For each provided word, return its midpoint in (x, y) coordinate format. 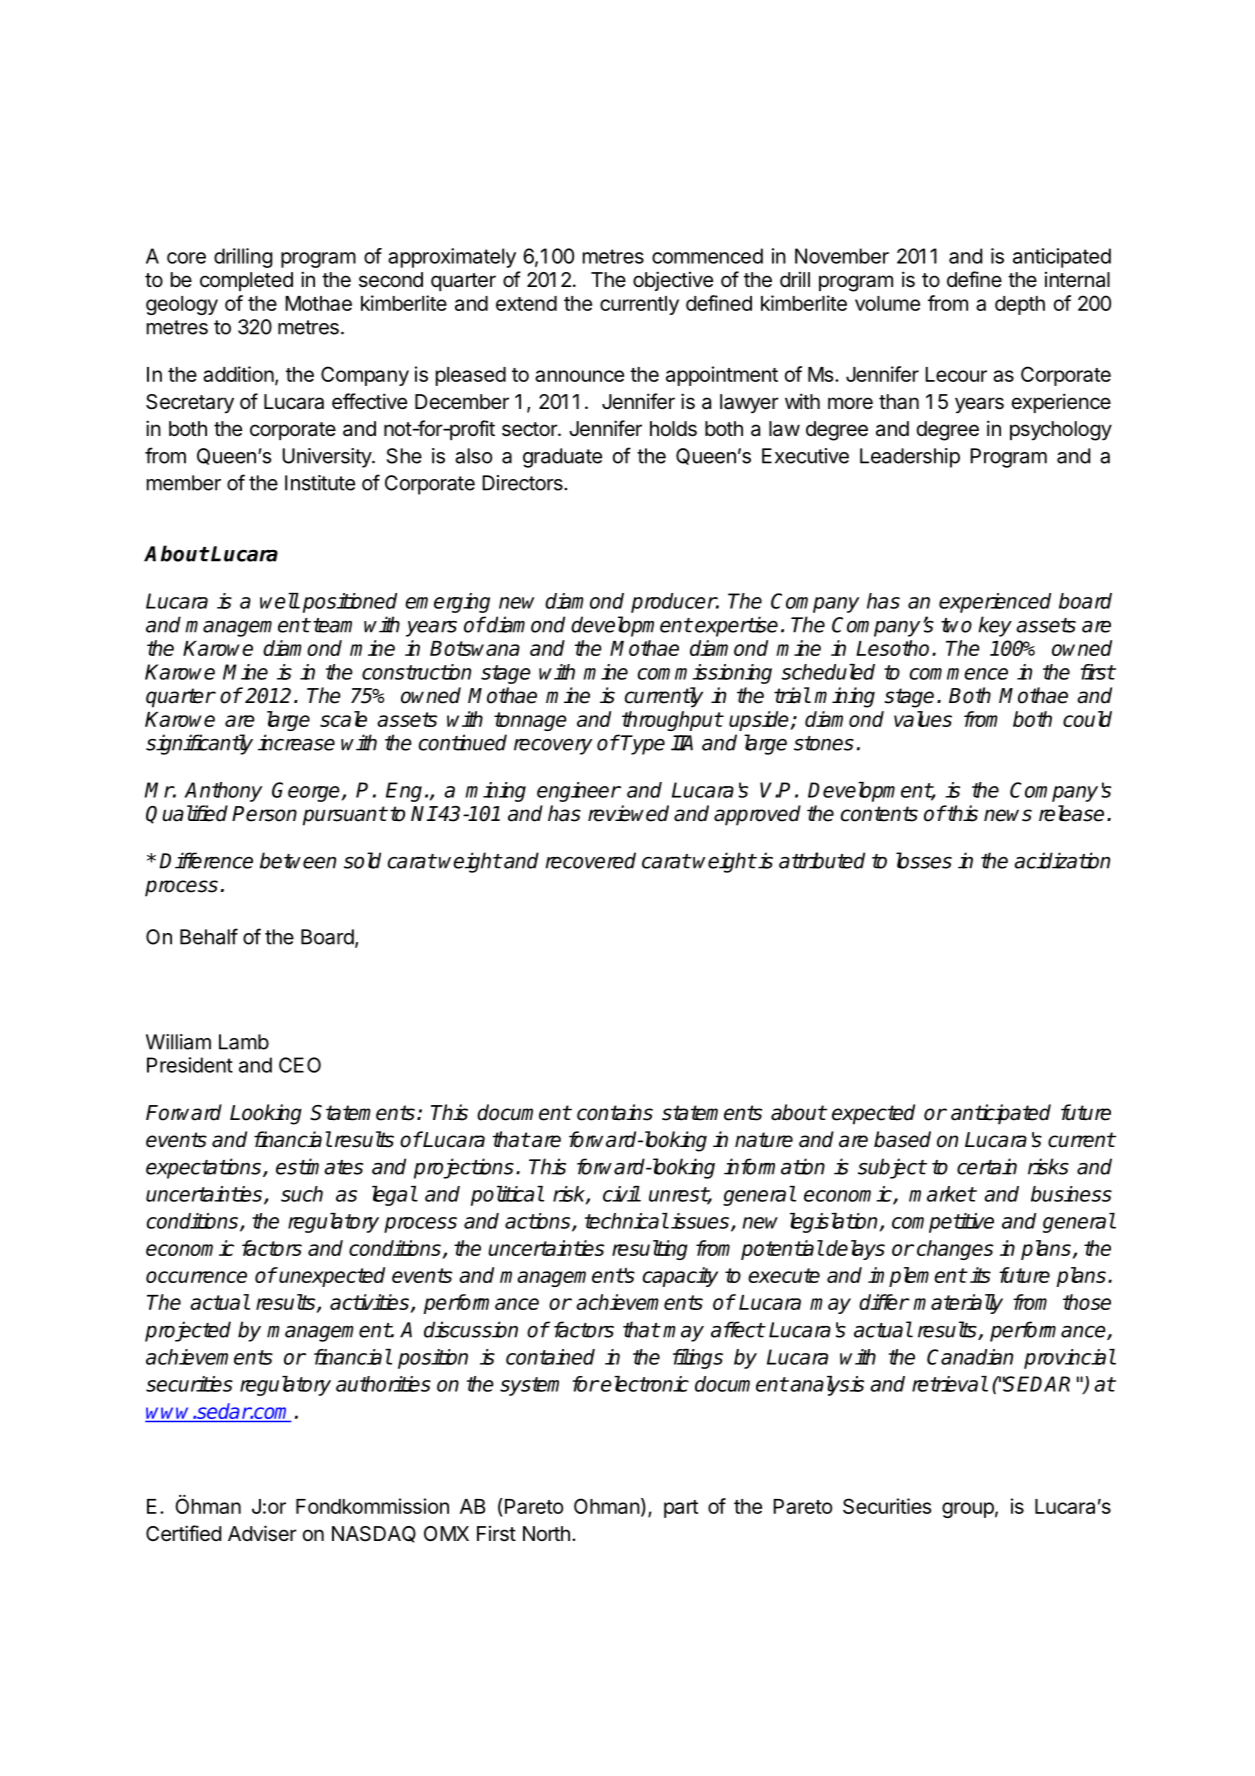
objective (673, 281)
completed (246, 281)
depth (1020, 305)
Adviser (262, 1533)
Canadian (970, 1357)
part (681, 1509)
